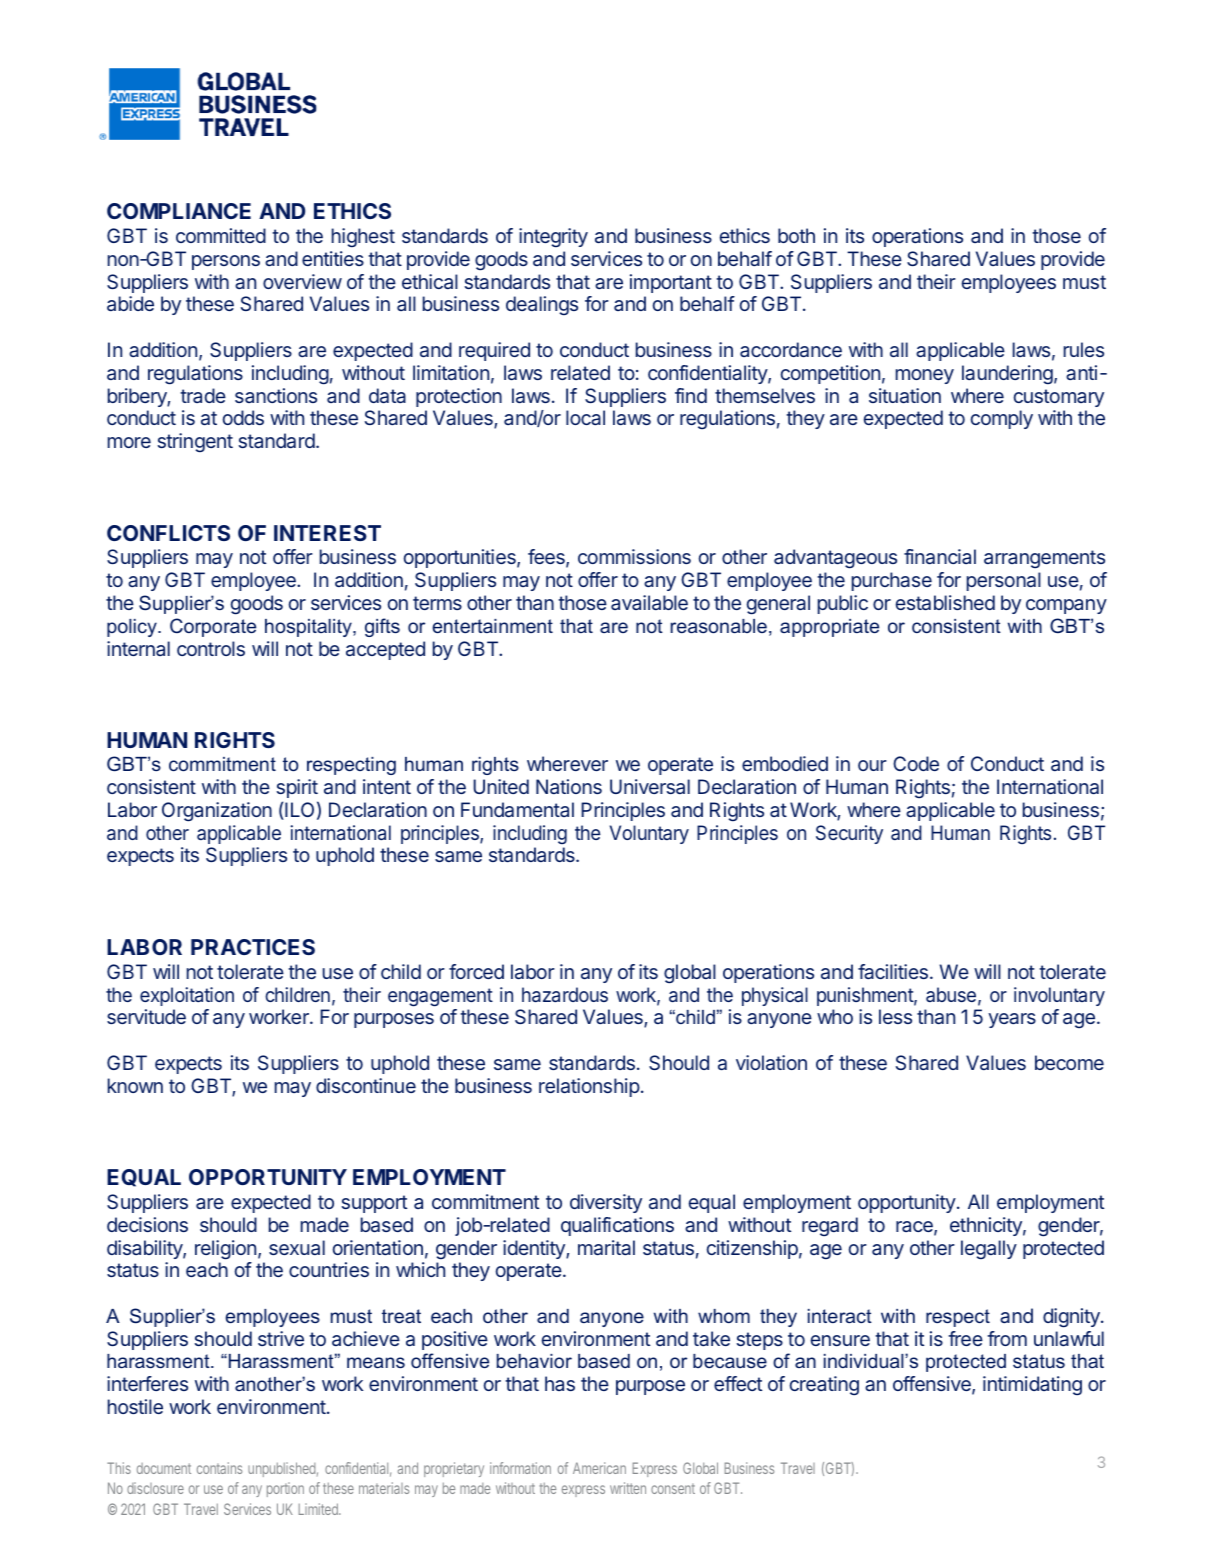  I want to click on persons, so click(226, 262).
